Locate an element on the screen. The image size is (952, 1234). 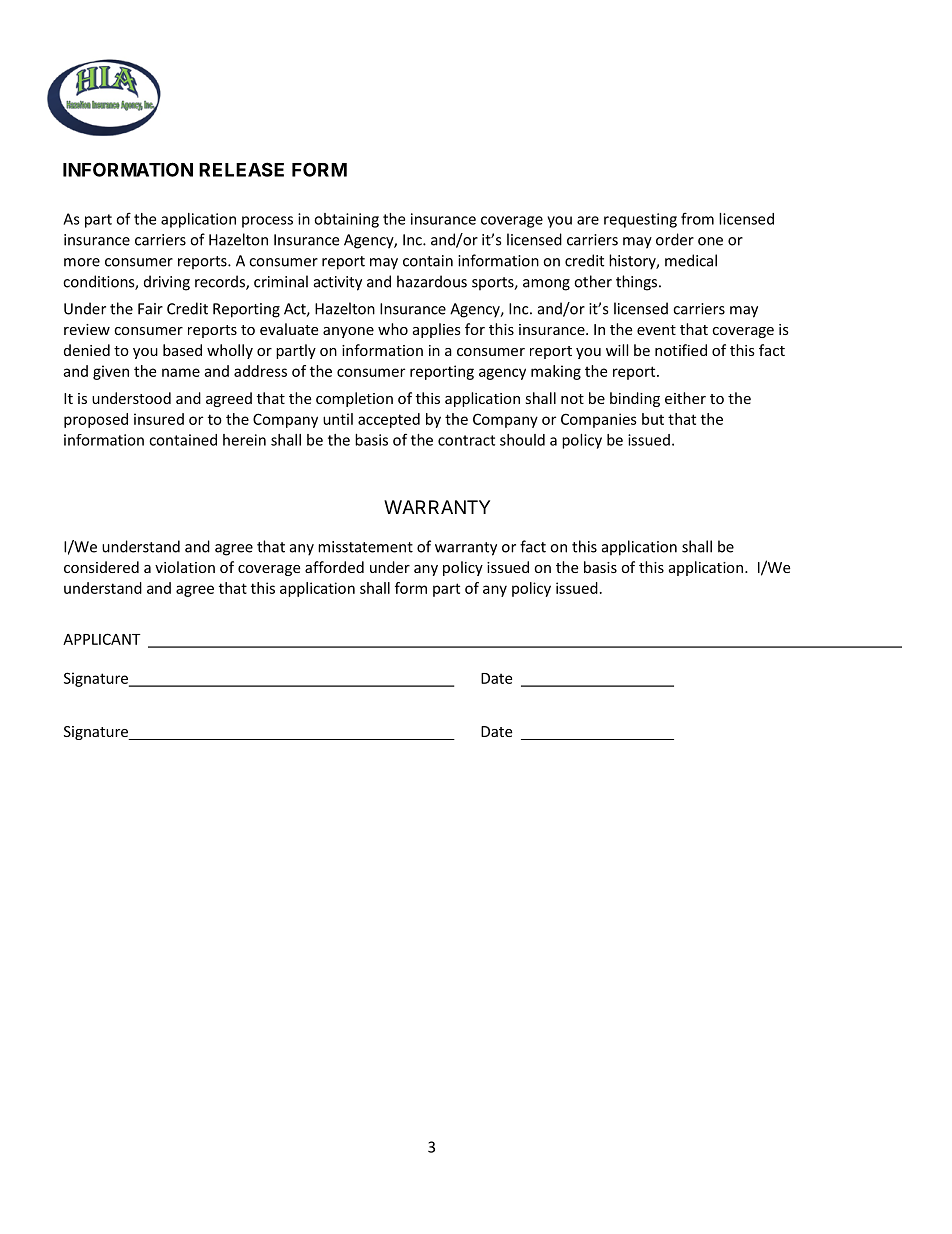
RELEASE is located at coordinates (241, 169).
